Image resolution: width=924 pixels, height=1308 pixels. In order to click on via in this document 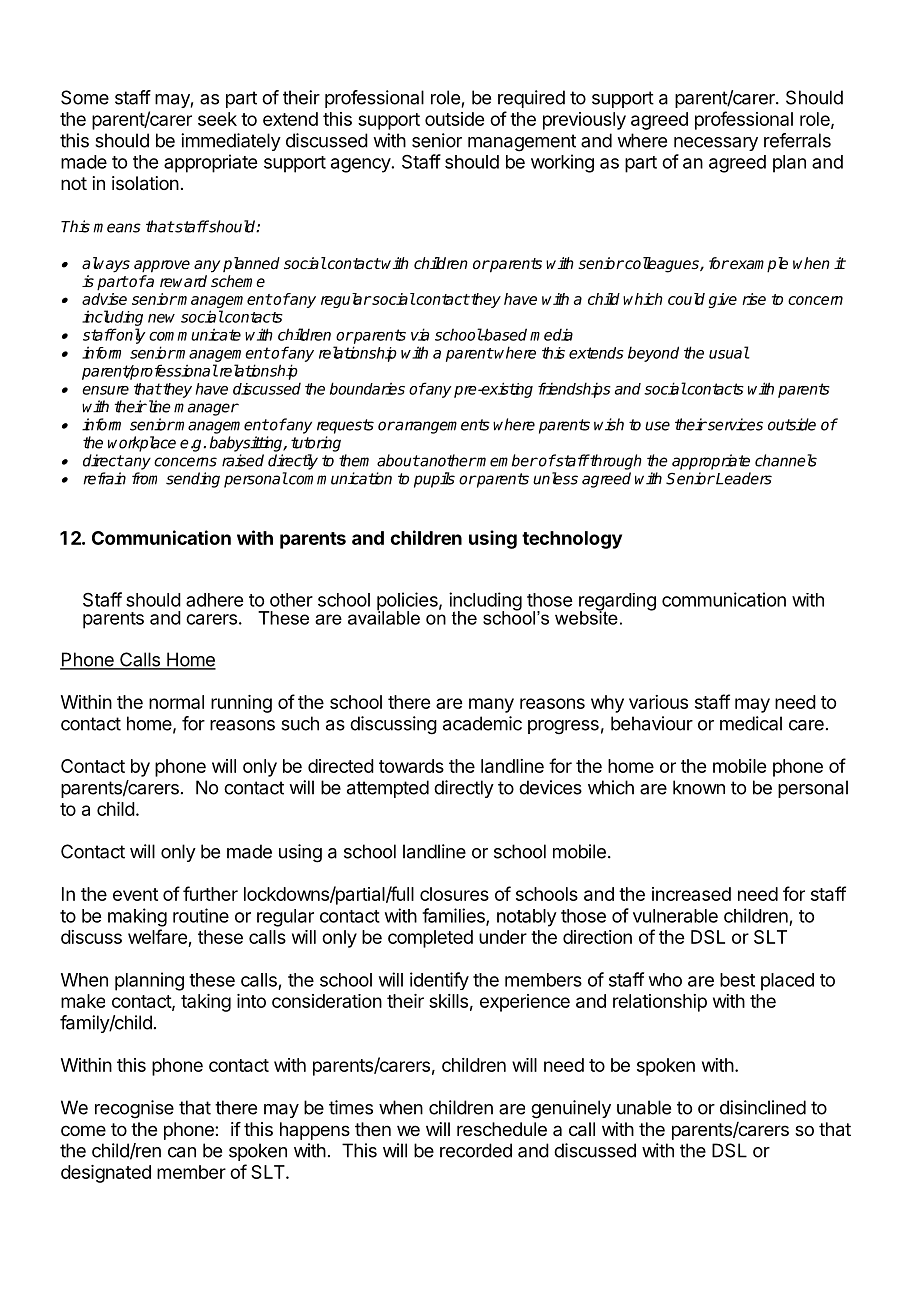, I will do `click(420, 334)`.
